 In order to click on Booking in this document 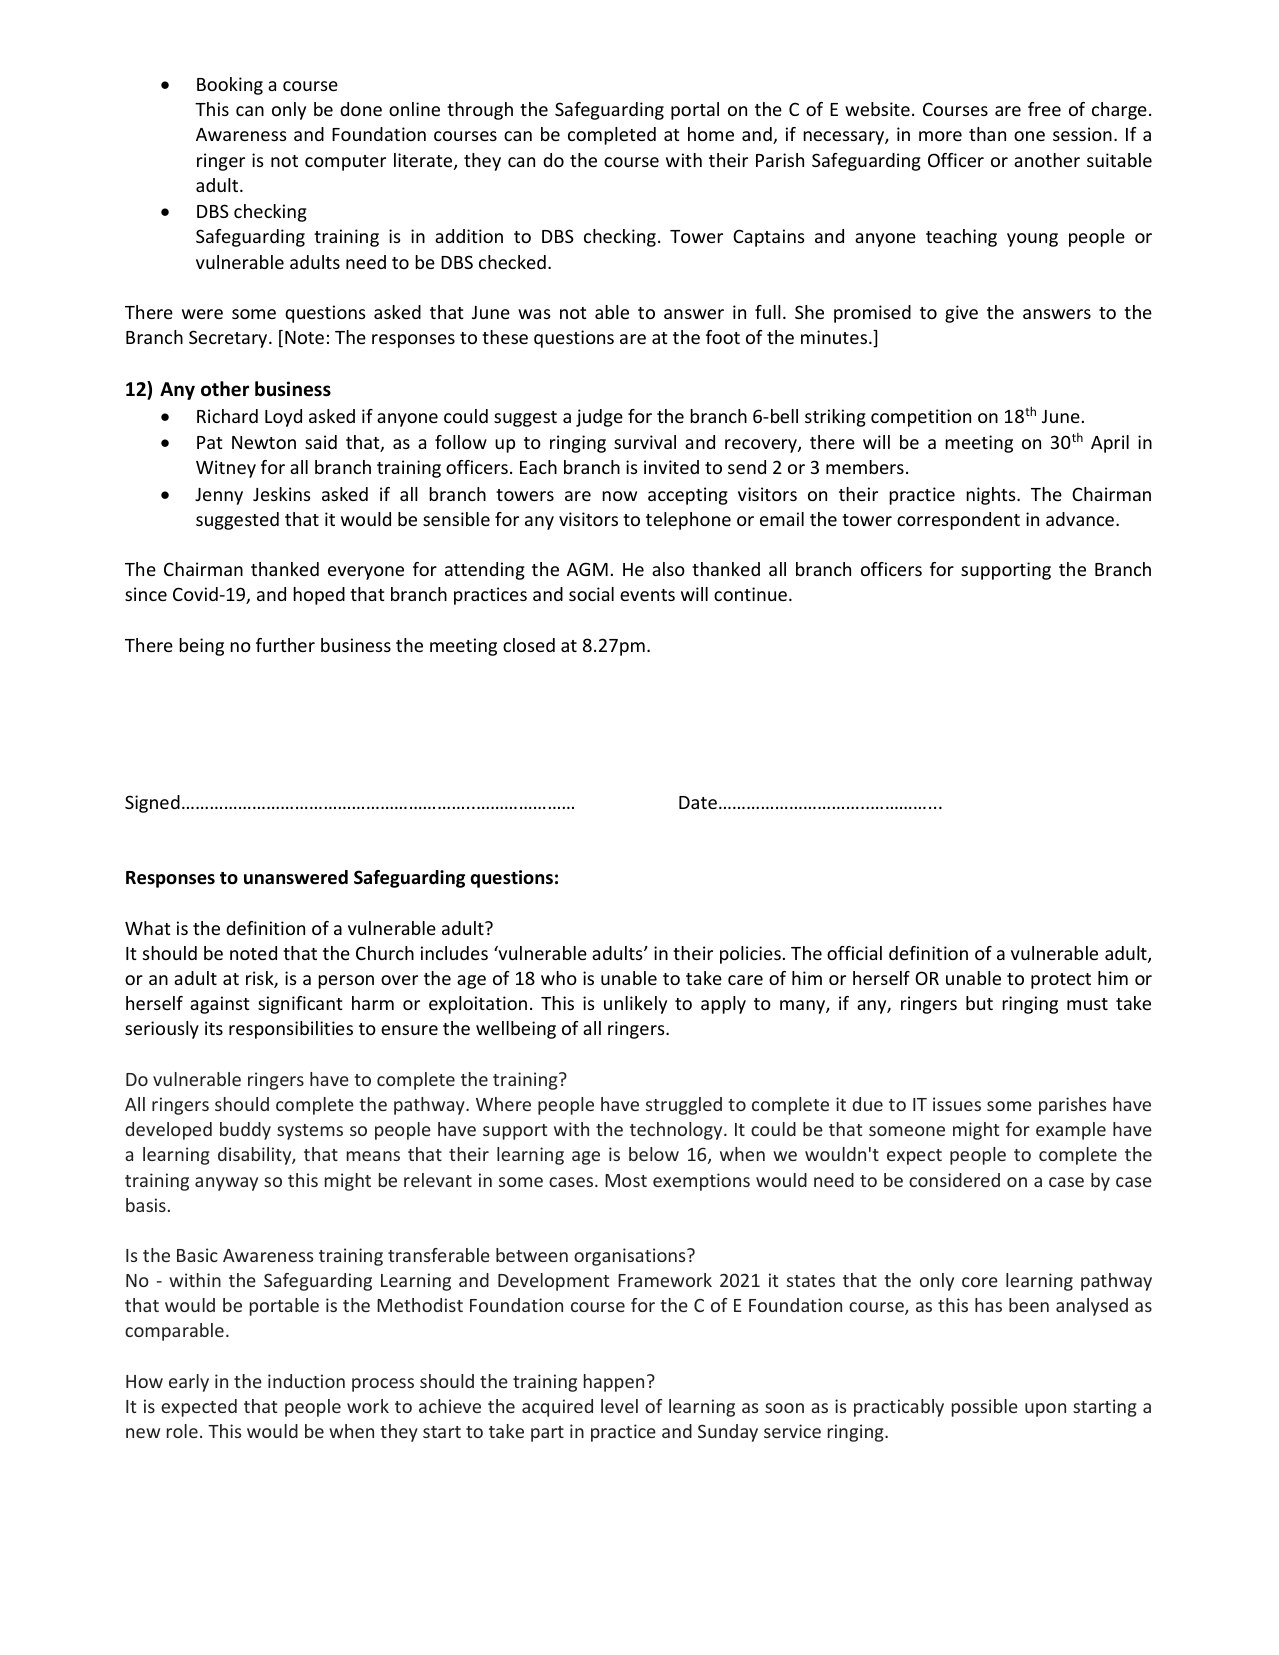, I will do `click(230, 86)`.
